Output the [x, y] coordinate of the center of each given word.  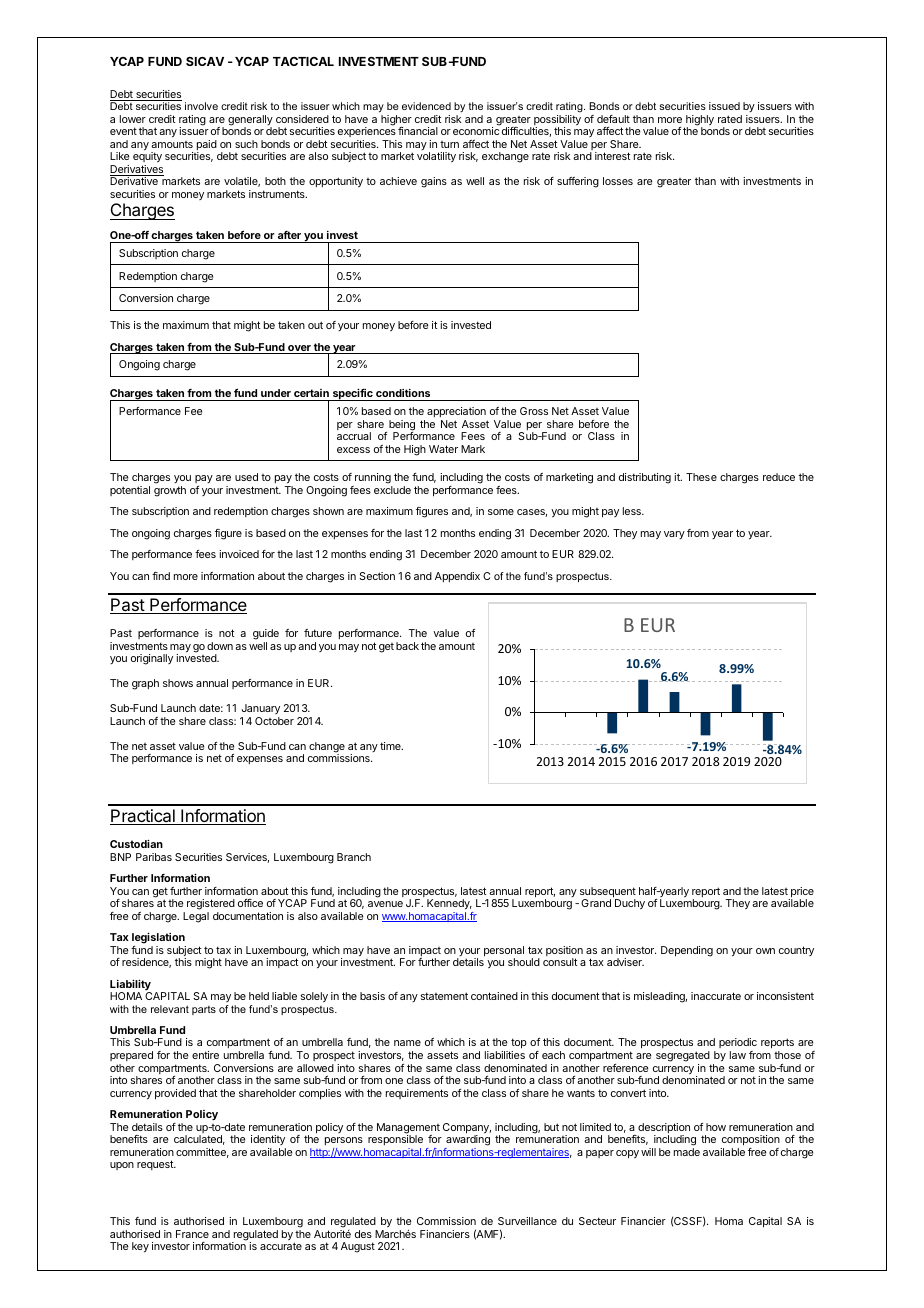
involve [201, 106]
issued [724, 106]
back [407, 646]
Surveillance [527, 1221]
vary [674, 535]
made [687, 1152]
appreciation [456, 412]
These [701, 477]
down [220, 646]
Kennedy [449, 904]
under [276, 393]
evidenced [426, 106]
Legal [196, 917]
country [796, 951]
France [192, 1234]
